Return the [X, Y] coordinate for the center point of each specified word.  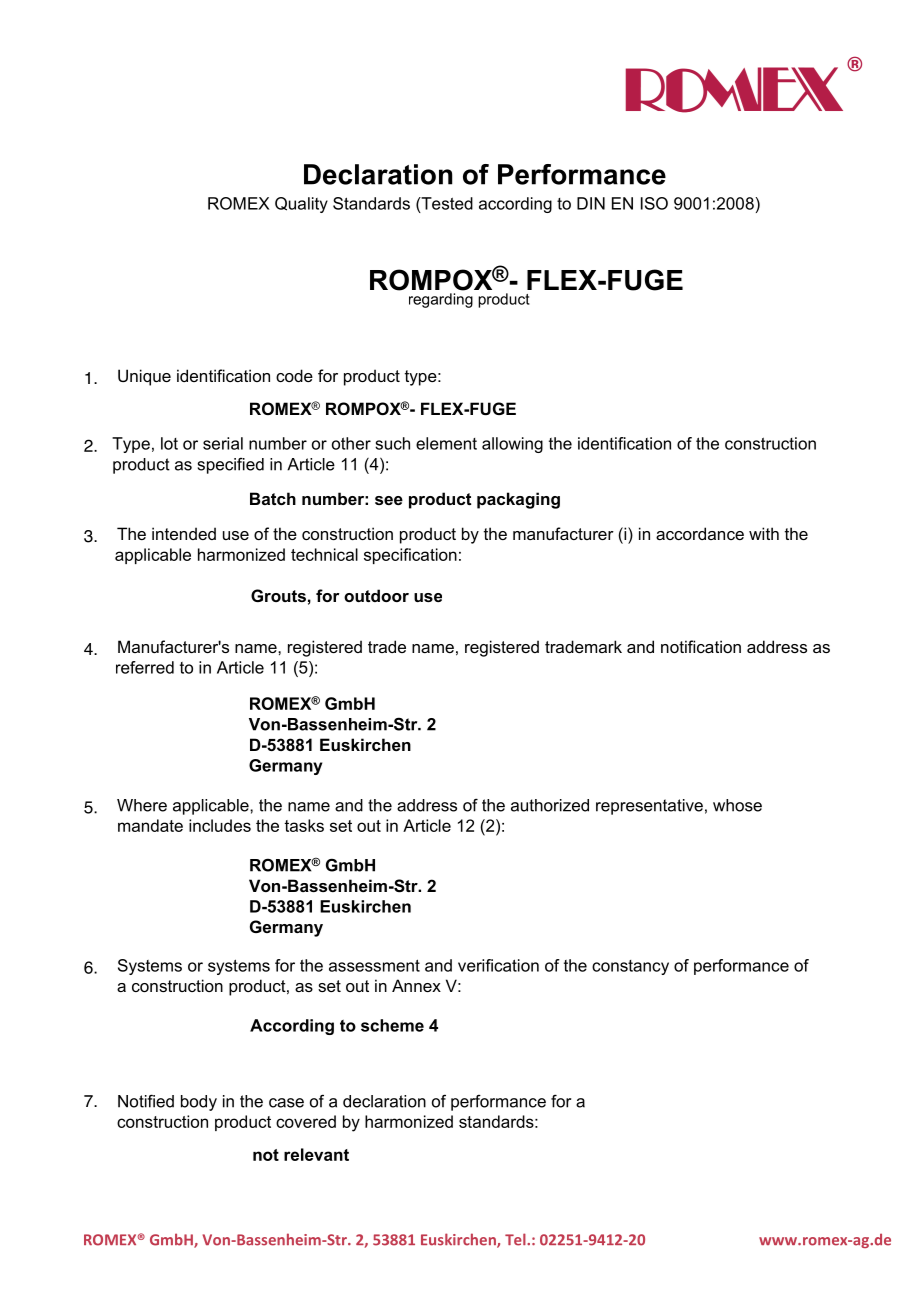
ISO [654, 203]
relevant [316, 1154]
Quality [301, 205]
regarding [441, 300]
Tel [516, 1239]
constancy [630, 967]
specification [410, 556]
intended [184, 533]
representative [649, 807]
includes [220, 825]
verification [498, 965]
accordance [700, 533]
